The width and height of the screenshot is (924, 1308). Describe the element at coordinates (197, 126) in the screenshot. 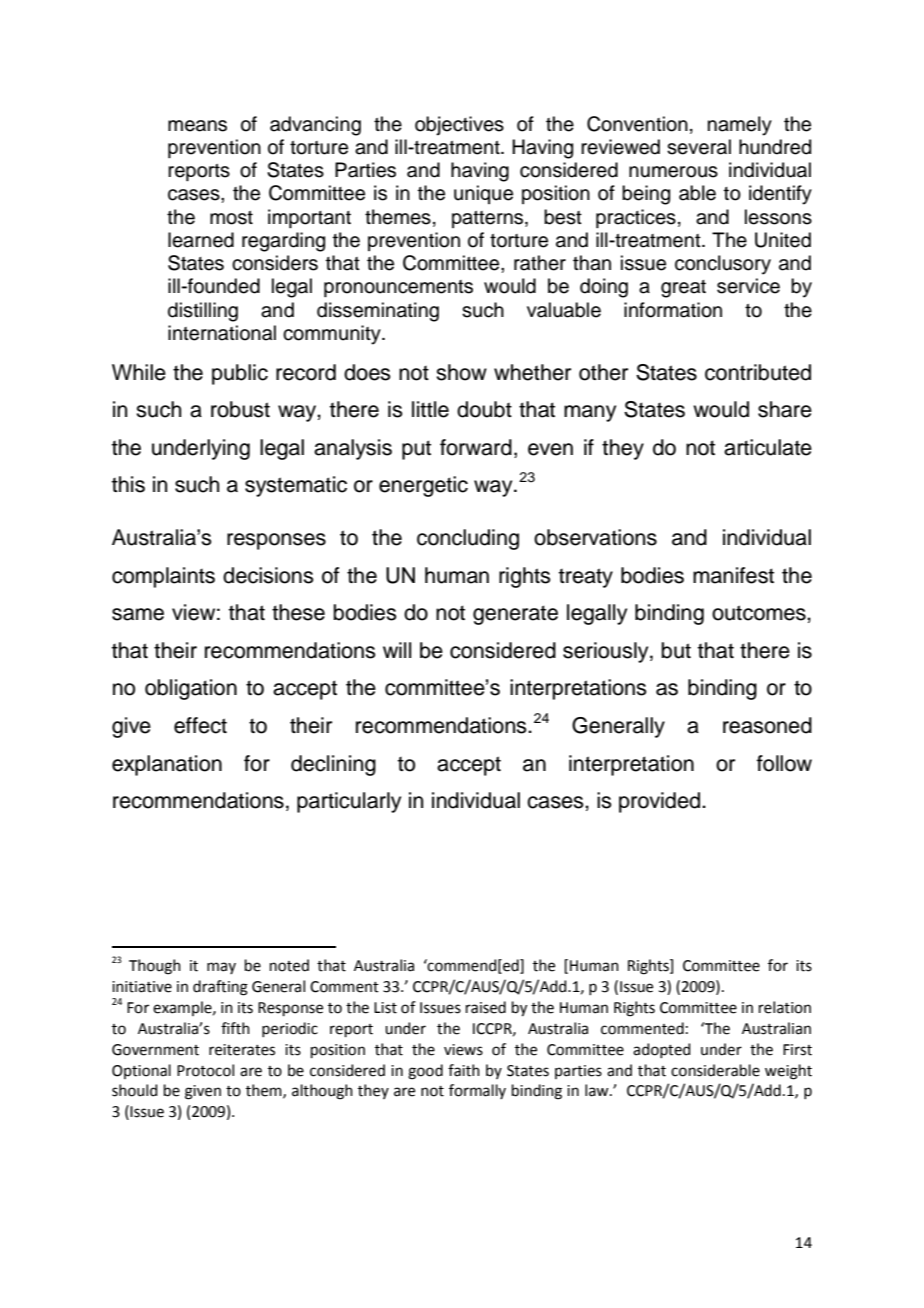

I see `means` at that location.
